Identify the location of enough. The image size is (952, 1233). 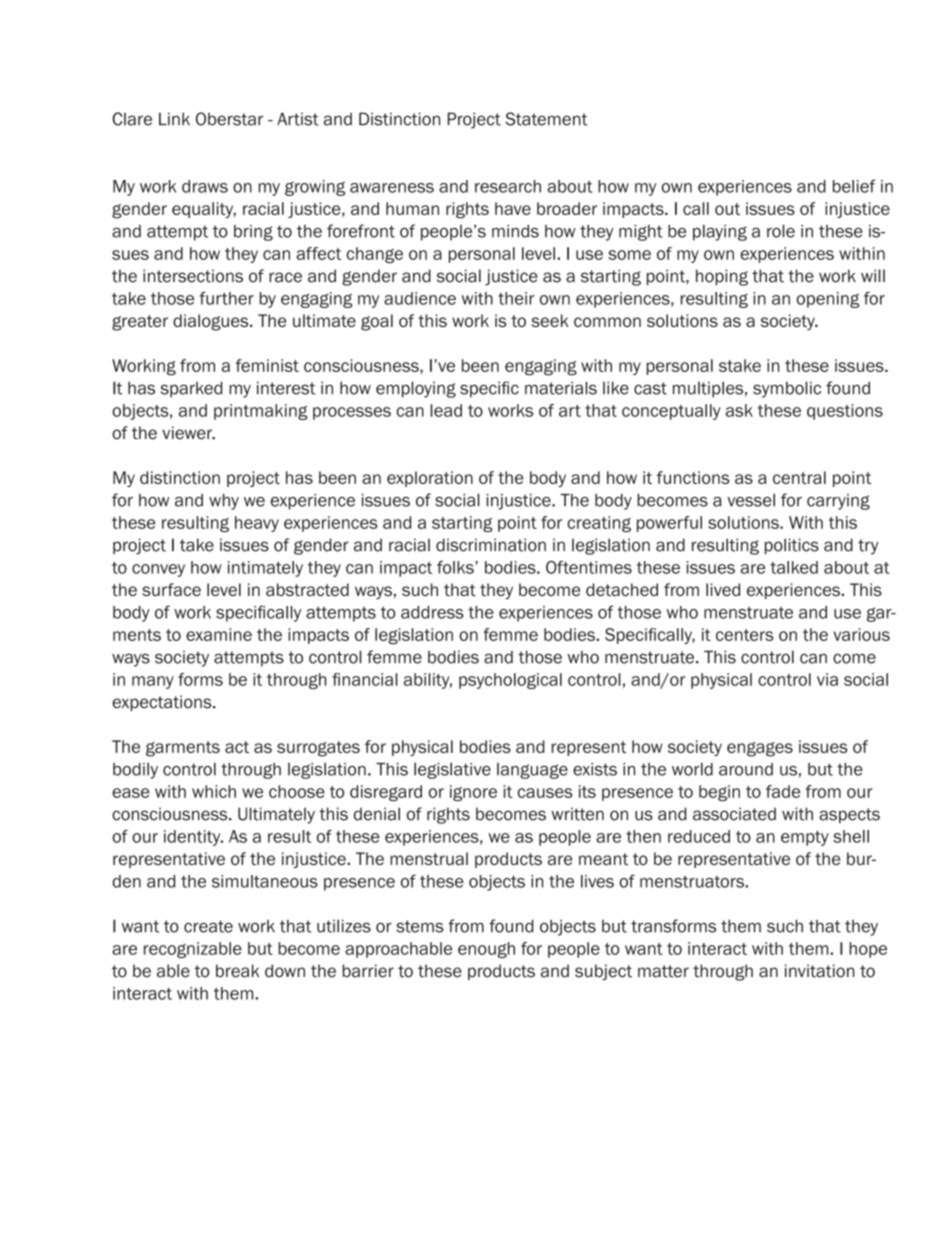
(486, 950).
